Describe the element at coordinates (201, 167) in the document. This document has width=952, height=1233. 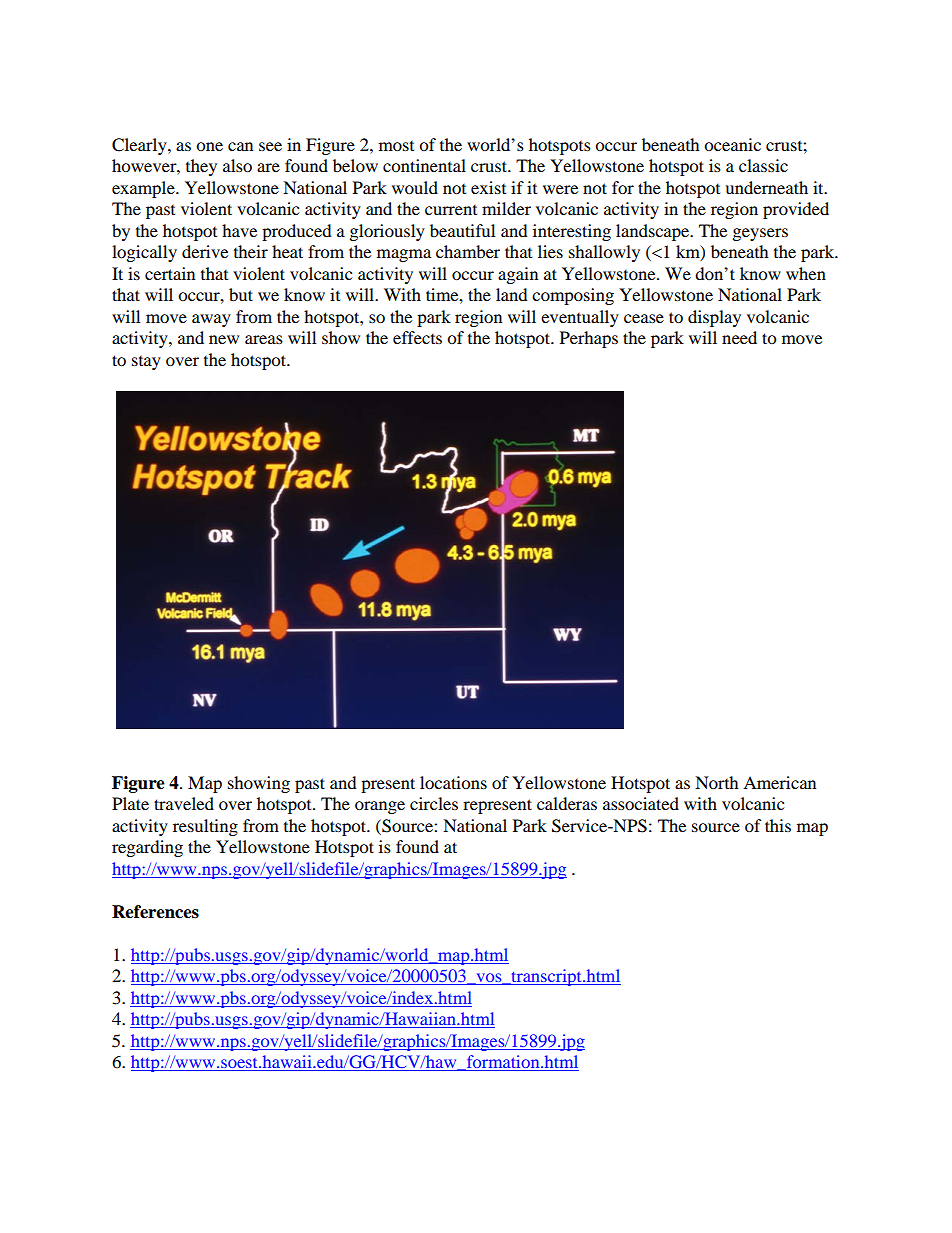
I see `they` at that location.
